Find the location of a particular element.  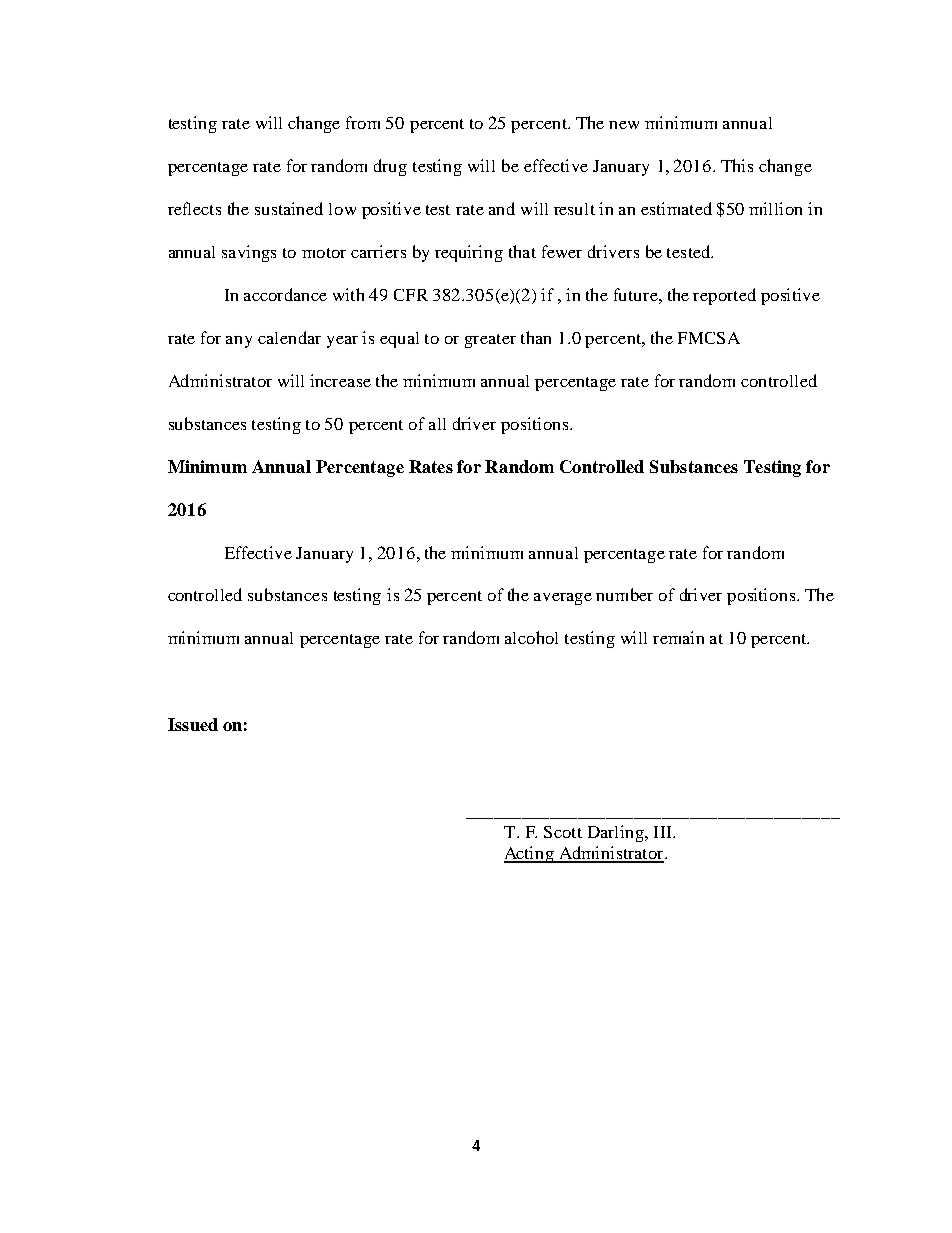

FMCSA is located at coordinates (709, 338).
